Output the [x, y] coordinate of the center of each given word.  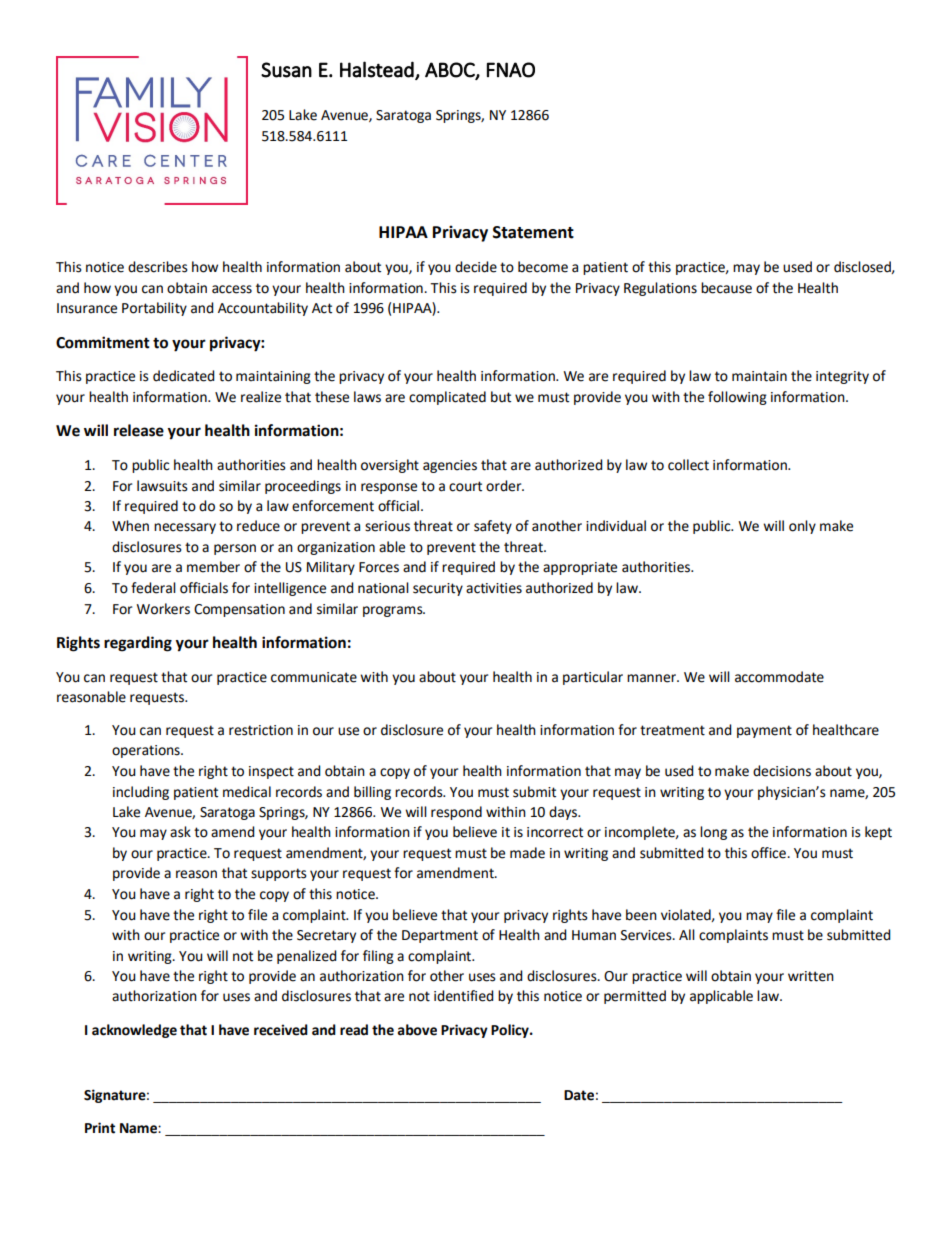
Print [100, 1128]
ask [180, 832]
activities [494, 588]
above [417, 1030]
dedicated [184, 376]
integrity [842, 377]
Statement [533, 232]
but [501, 397]
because [726, 288]
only [802, 527]
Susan [286, 70]
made [527, 853]
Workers [163, 609]
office [769, 853]
